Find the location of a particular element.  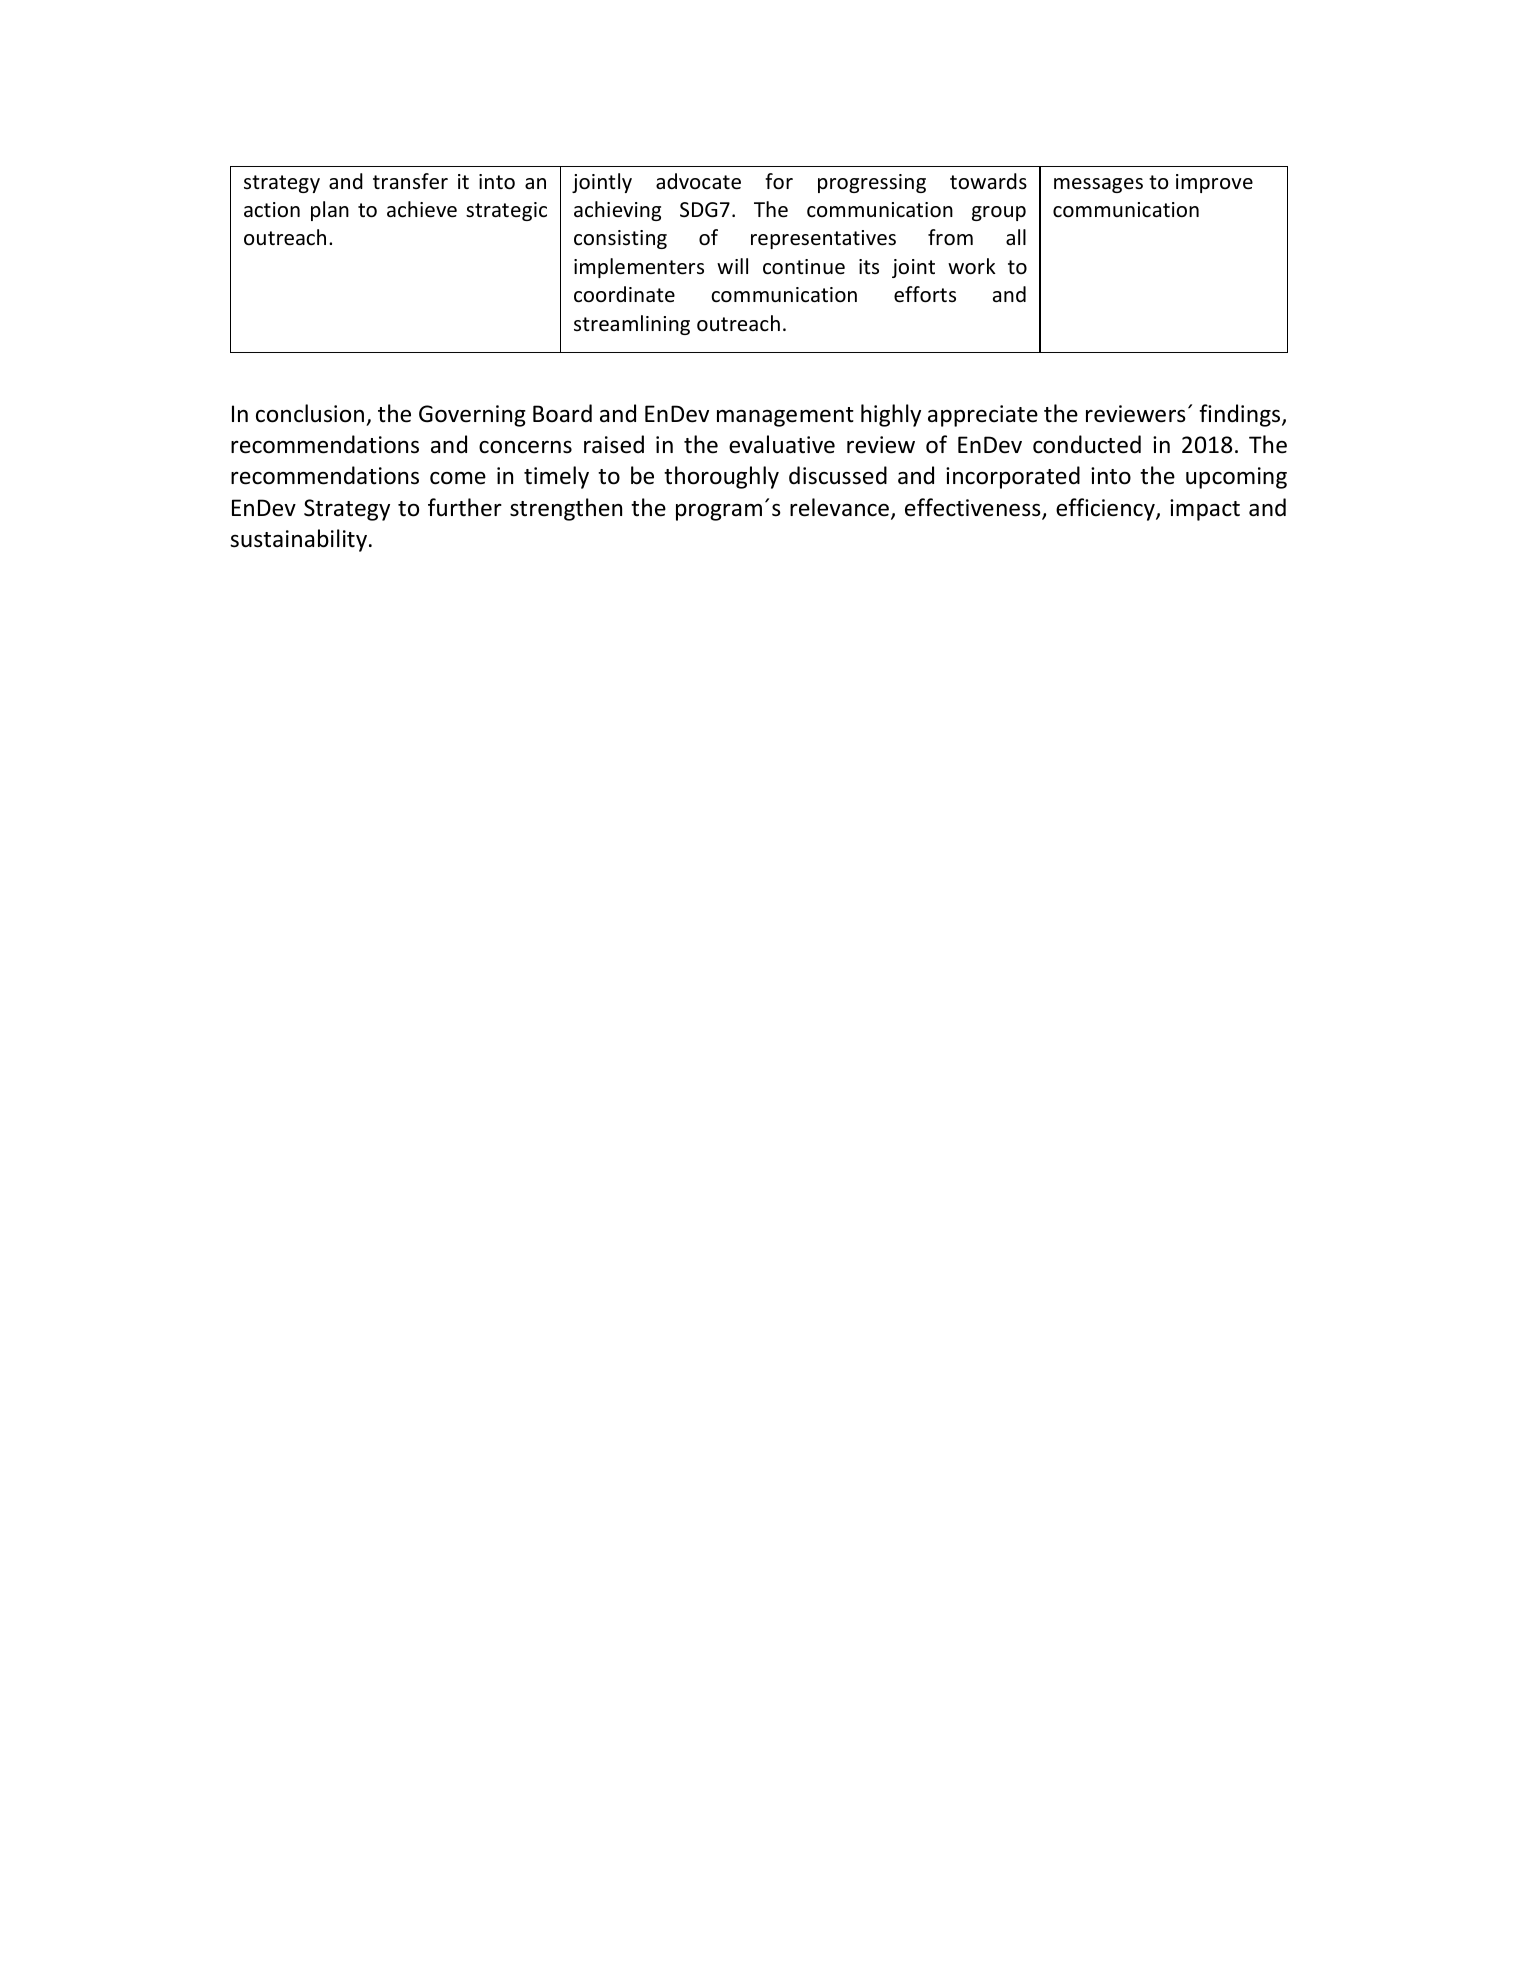

transfer is located at coordinates (410, 181).
